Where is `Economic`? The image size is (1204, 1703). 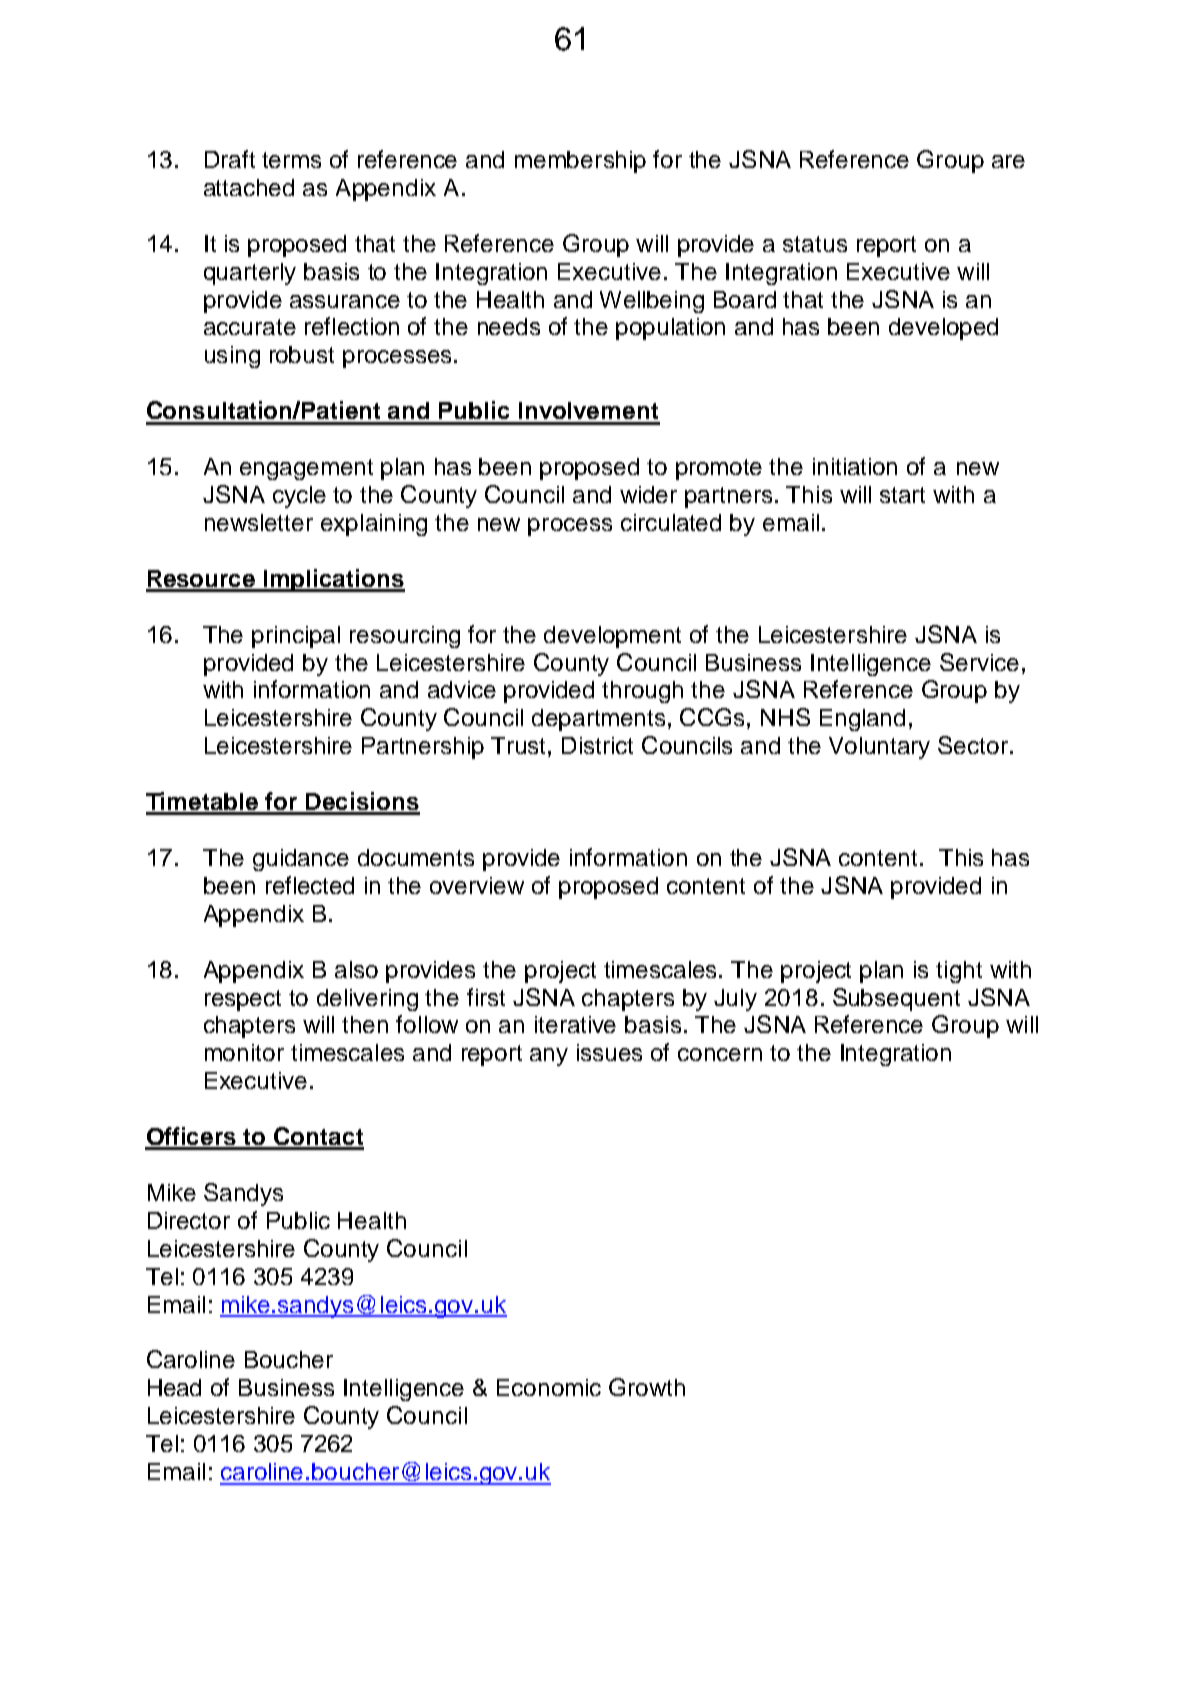 Economic is located at coordinates (549, 1387).
